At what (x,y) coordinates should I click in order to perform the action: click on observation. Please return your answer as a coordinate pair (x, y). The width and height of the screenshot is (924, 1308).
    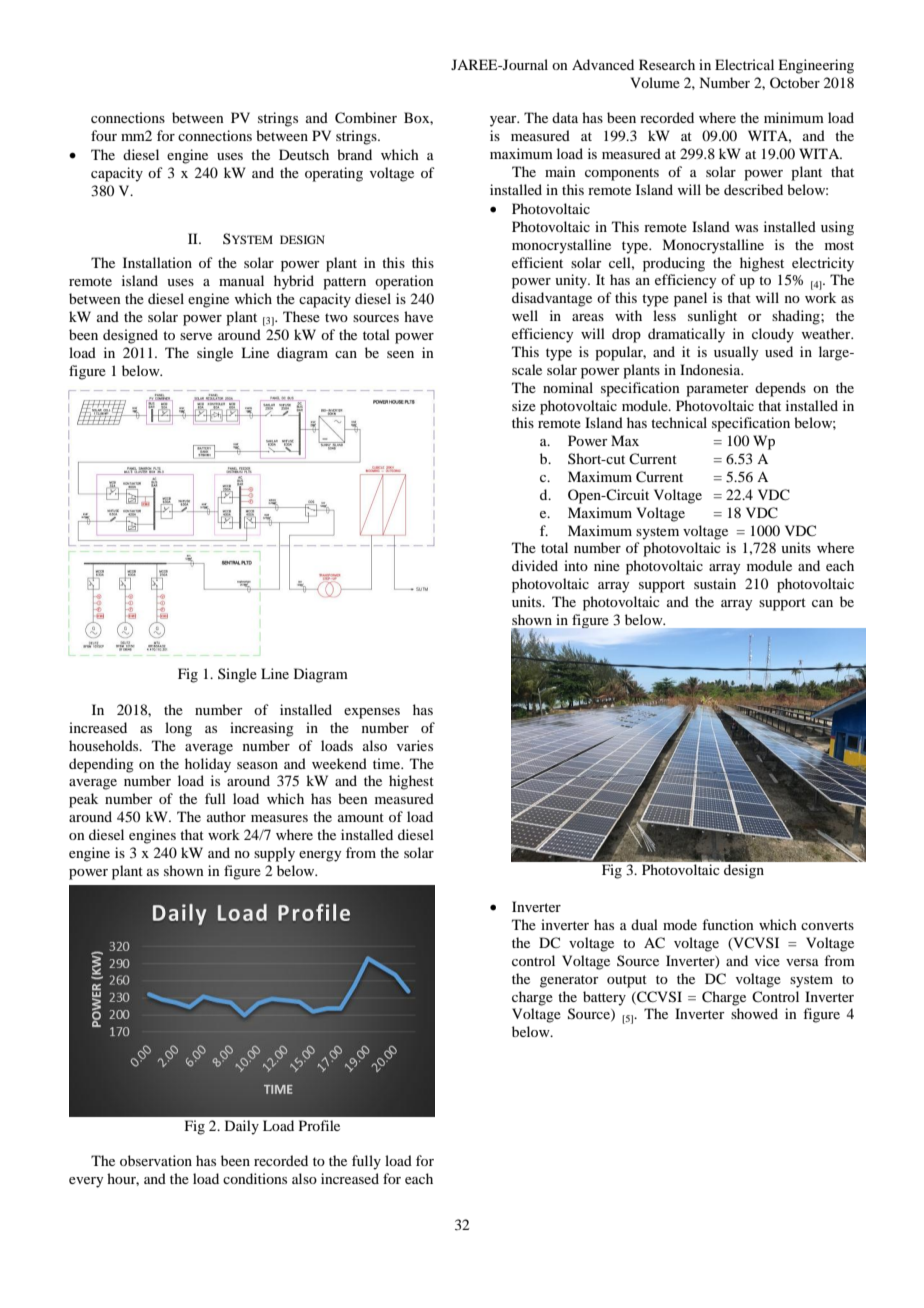
    Looking at the image, I should click on (156, 1160).
